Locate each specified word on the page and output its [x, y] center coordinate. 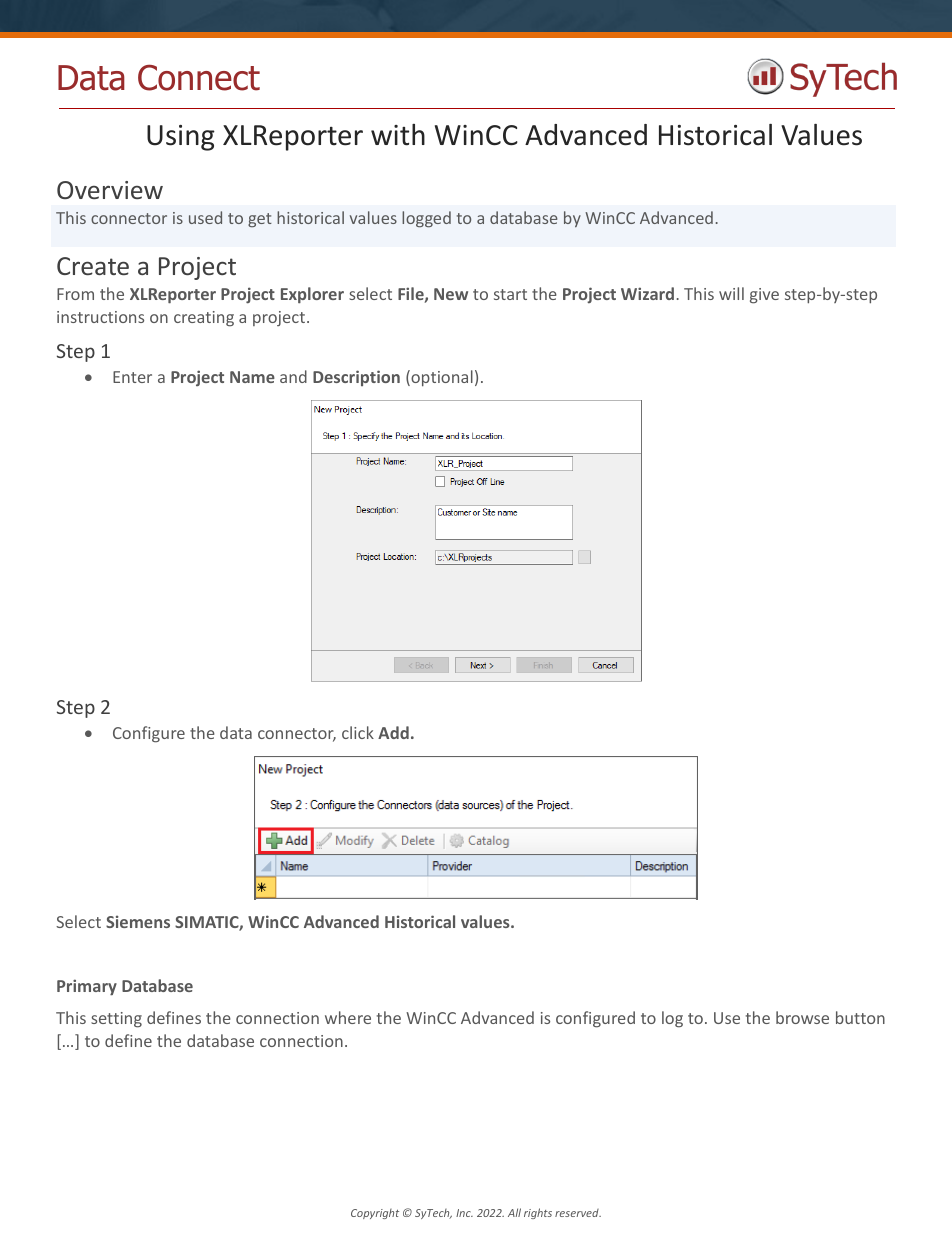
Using [181, 138]
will [731, 293]
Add [393, 732]
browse [802, 1017]
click [358, 732]
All [514, 1212]
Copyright [375, 1214]
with [398, 135]
